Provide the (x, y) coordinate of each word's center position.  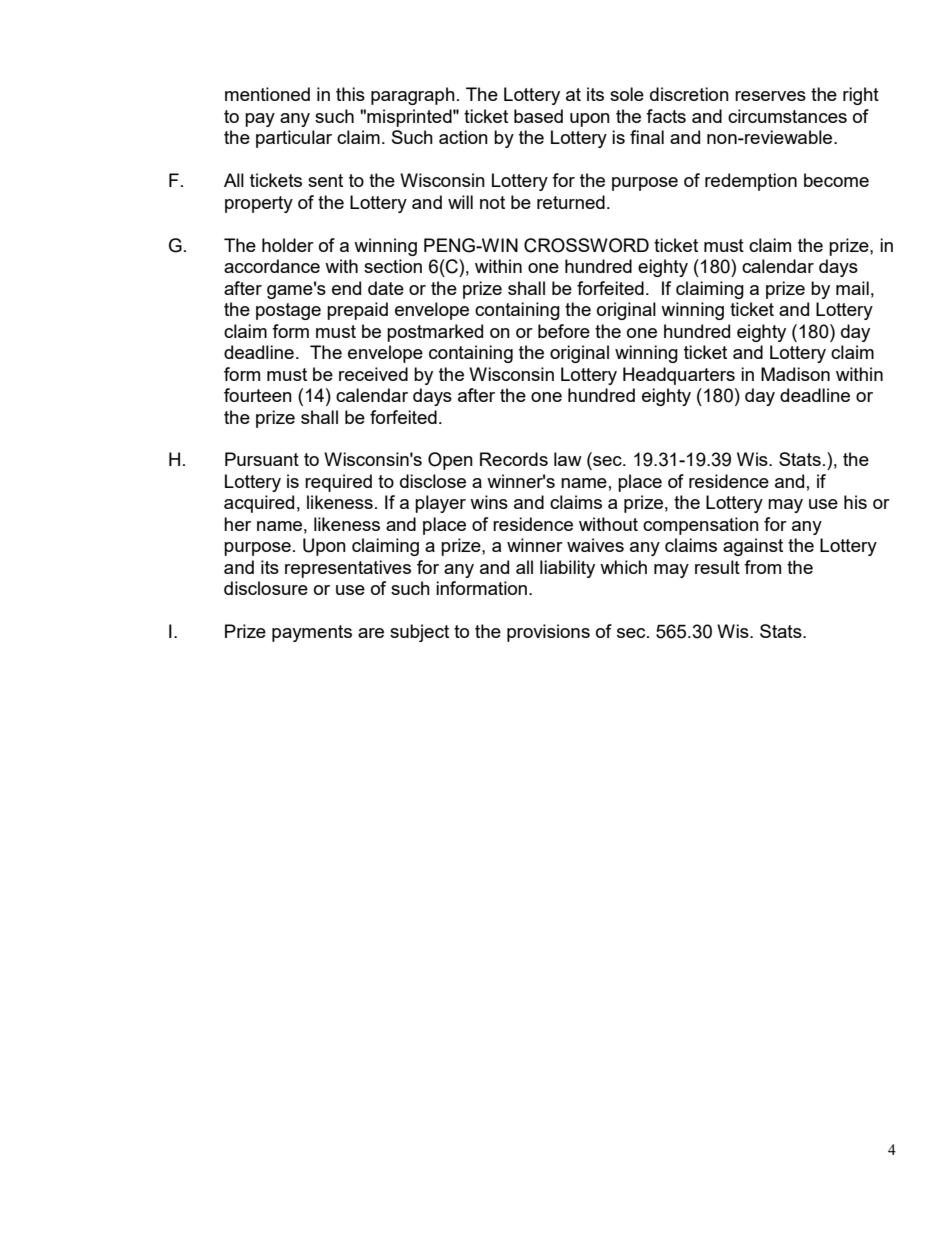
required (338, 483)
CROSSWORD (586, 245)
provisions (548, 633)
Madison (795, 374)
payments (312, 633)
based (538, 116)
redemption (751, 182)
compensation (701, 526)
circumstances (787, 116)
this (350, 94)
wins (489, 502)
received (373, 374)
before (564, 331)
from (762, 567)
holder (288, 245)
